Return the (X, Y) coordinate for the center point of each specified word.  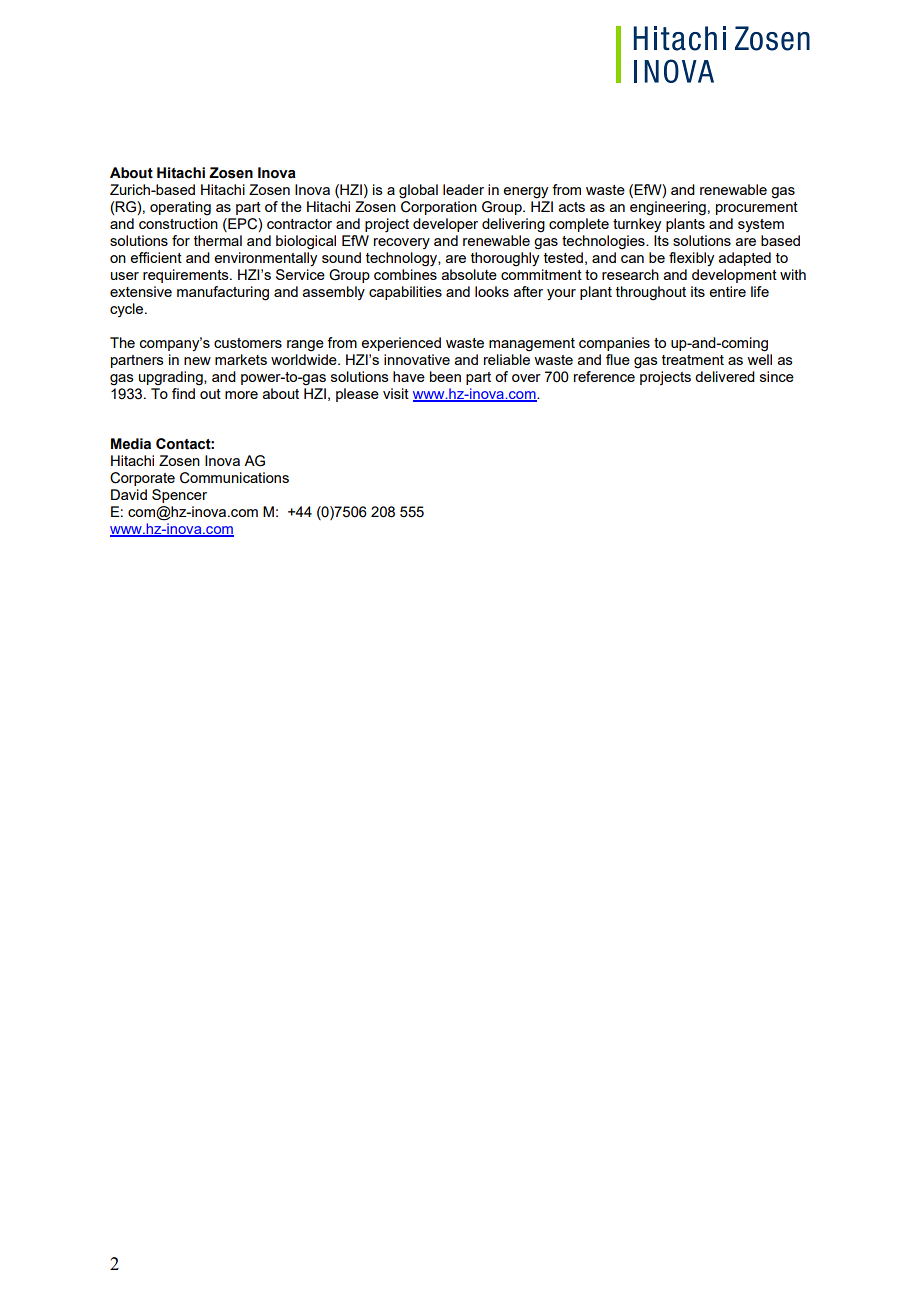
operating (180, 208)
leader (463, 189)
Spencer (179, 496)
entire (727, 291)
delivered (725, 376)
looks (492, 291)
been (445, 376)
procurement (757, 208)
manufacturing (223, 293)
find (183, 393)
